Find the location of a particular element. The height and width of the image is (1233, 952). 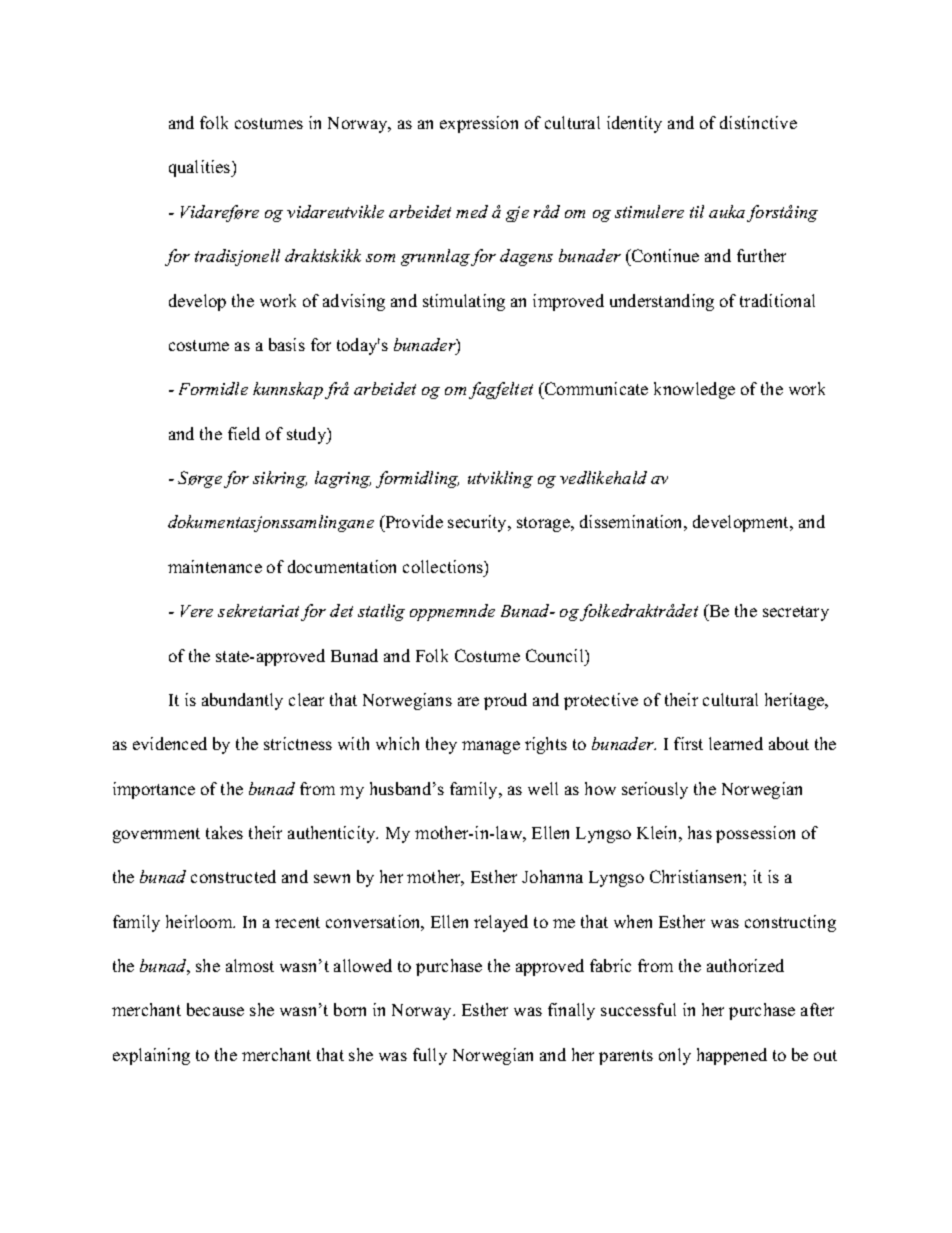

knowledge is located at coordinates (694, 390).
